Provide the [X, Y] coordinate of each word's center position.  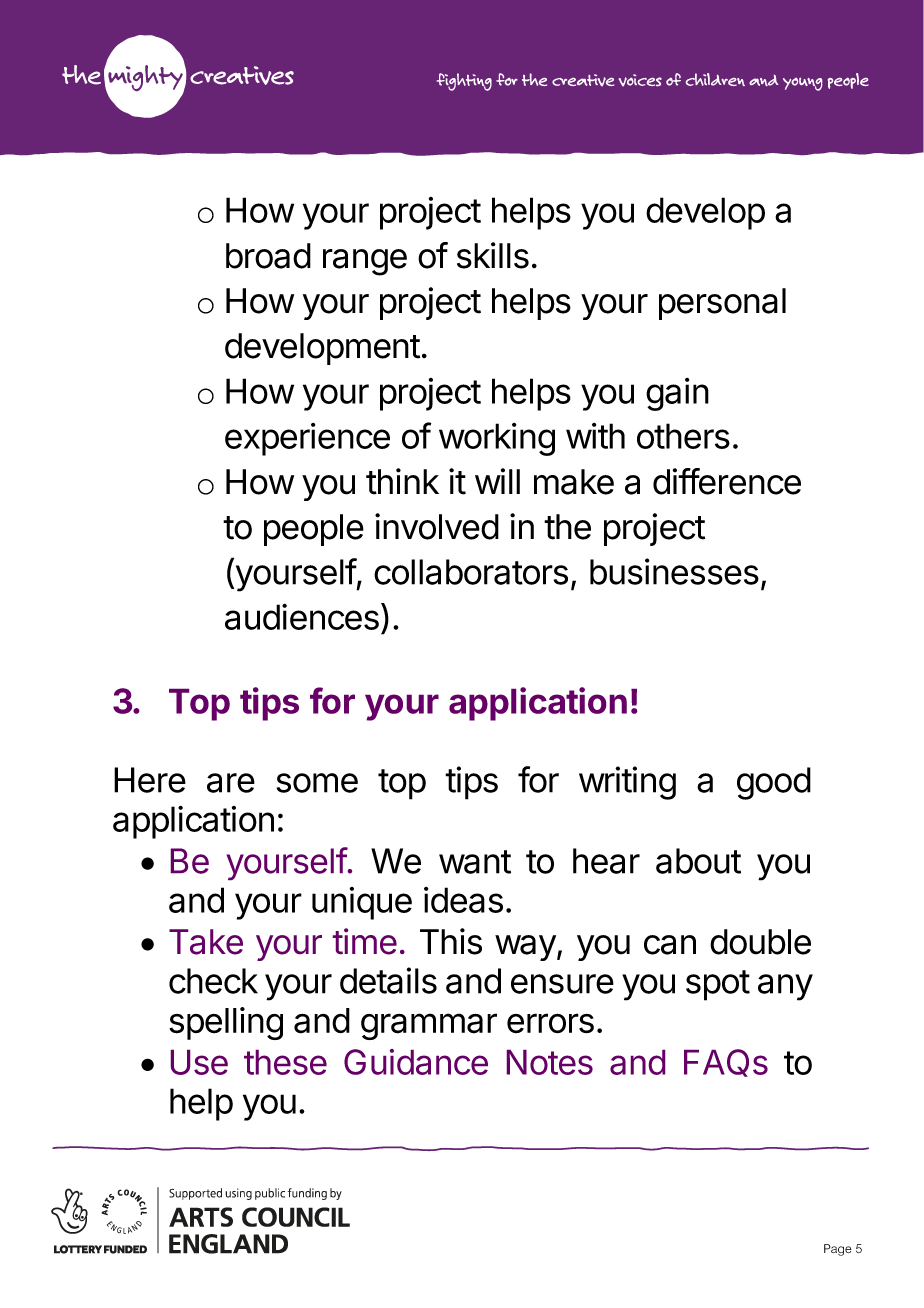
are [231, 783]
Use [199, 1062]
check [213, 981]
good [774, 783]
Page [838, 1250]
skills [493, 255]
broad [268, 256]
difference [727, 481]
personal [722, 304]
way [525, 948]
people [314, 530]
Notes [550, 1062]
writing [627, 783]
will [497, 481]
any [785, 987]
